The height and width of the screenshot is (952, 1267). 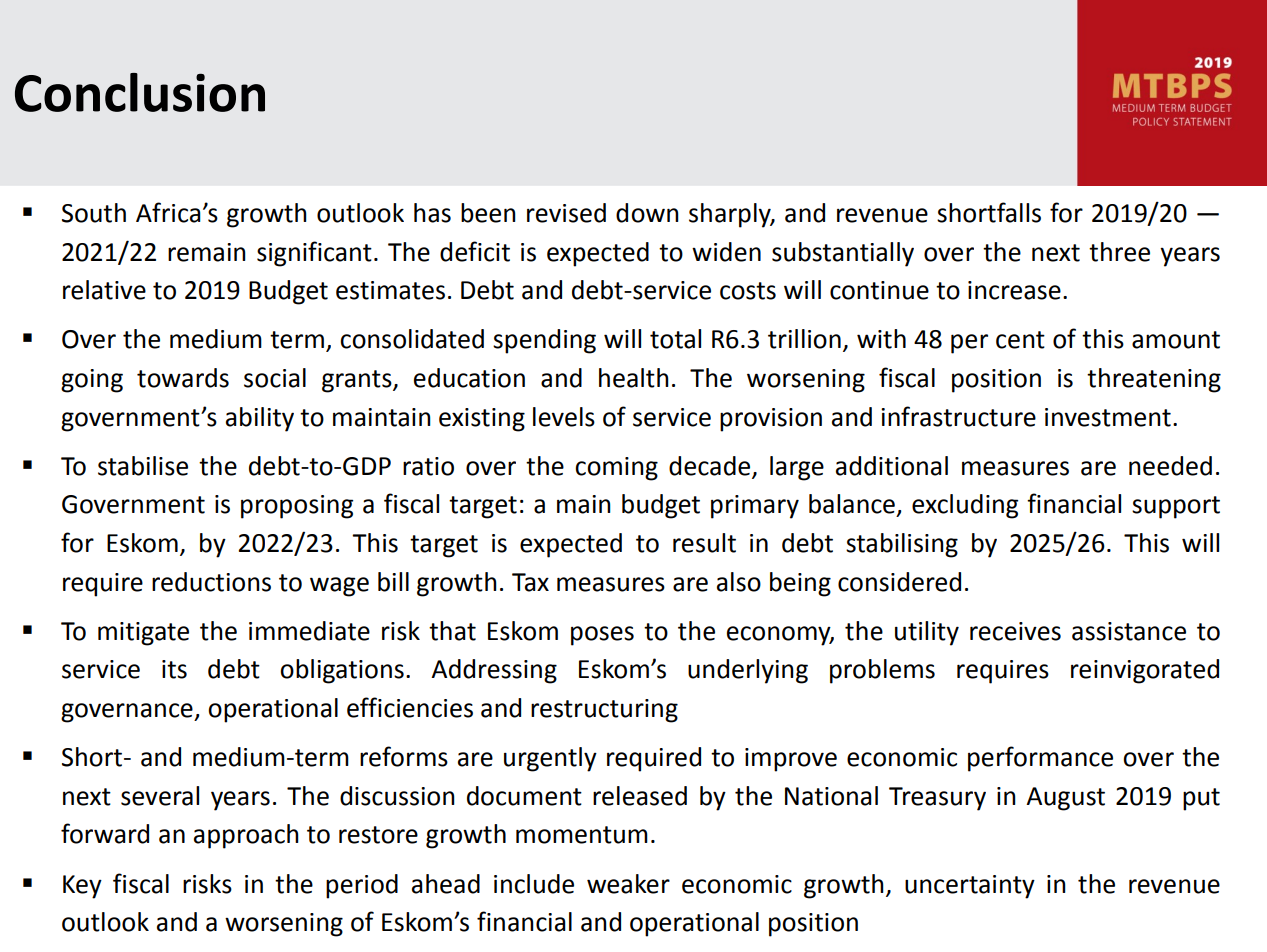 I want to click on approach, so click(x=246, y=836).
